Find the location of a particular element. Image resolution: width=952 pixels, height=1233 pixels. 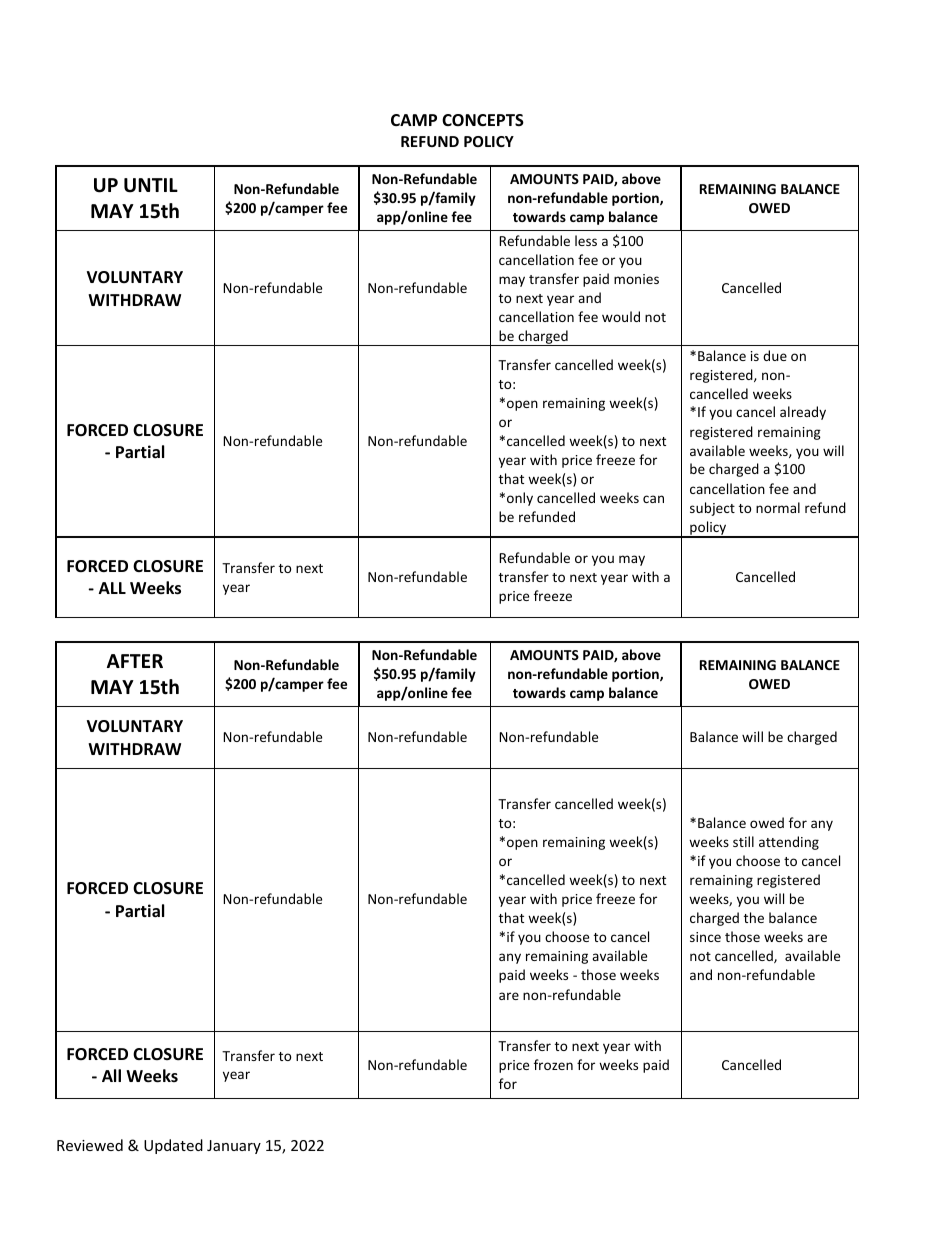

January is located at coordinates (234, 1147).
